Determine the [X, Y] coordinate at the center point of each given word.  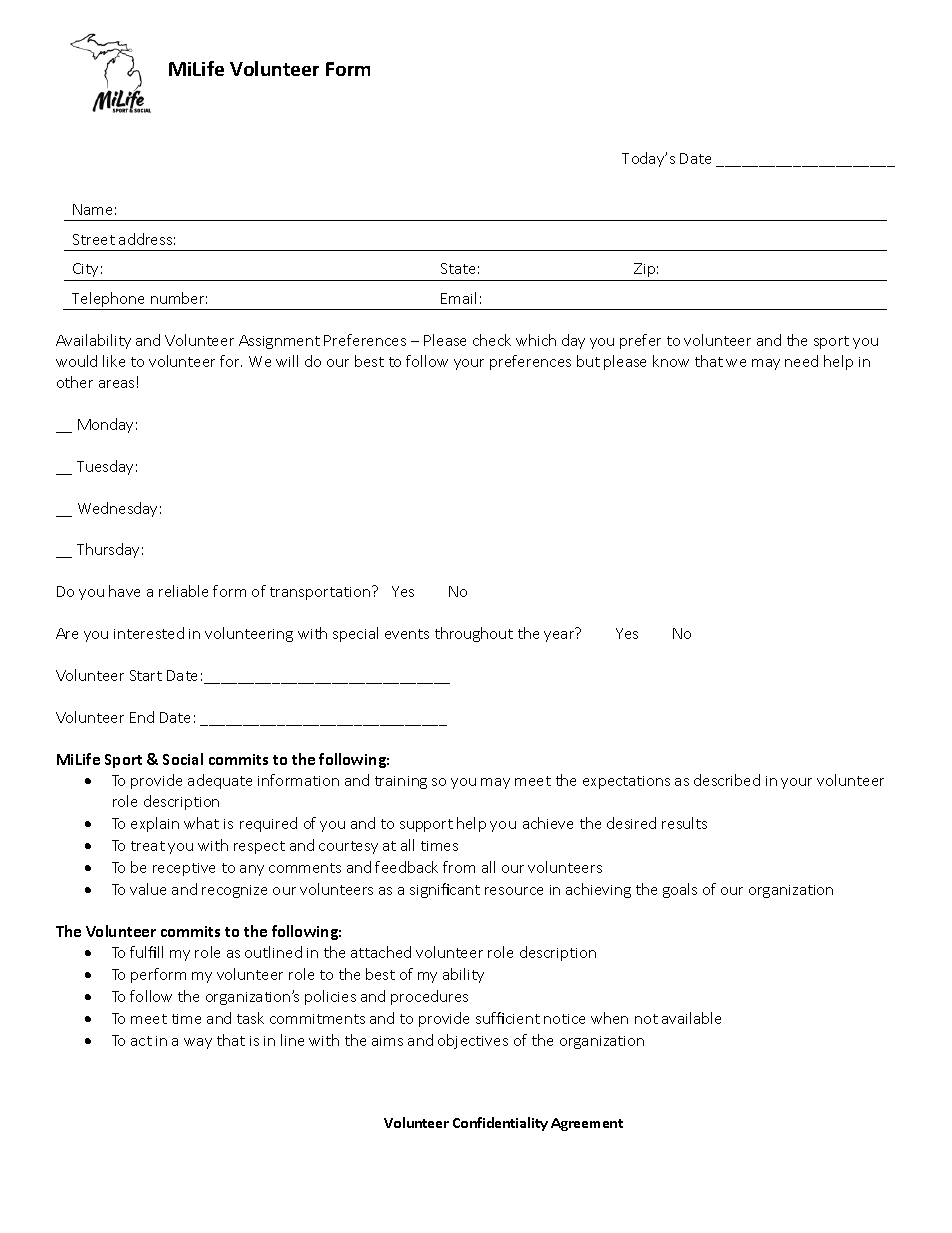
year [559, 636]
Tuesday [105, 467]
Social [183, 759]
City [85, 270]
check [492, 340]
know [671, 361]
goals [680, 890]
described [727, 780]
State [458, 268]
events [407, 634]
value [148, 889]
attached [381, 952]
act [141, 1041]
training [401, 782]
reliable [183, 591]
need [801, 361]
